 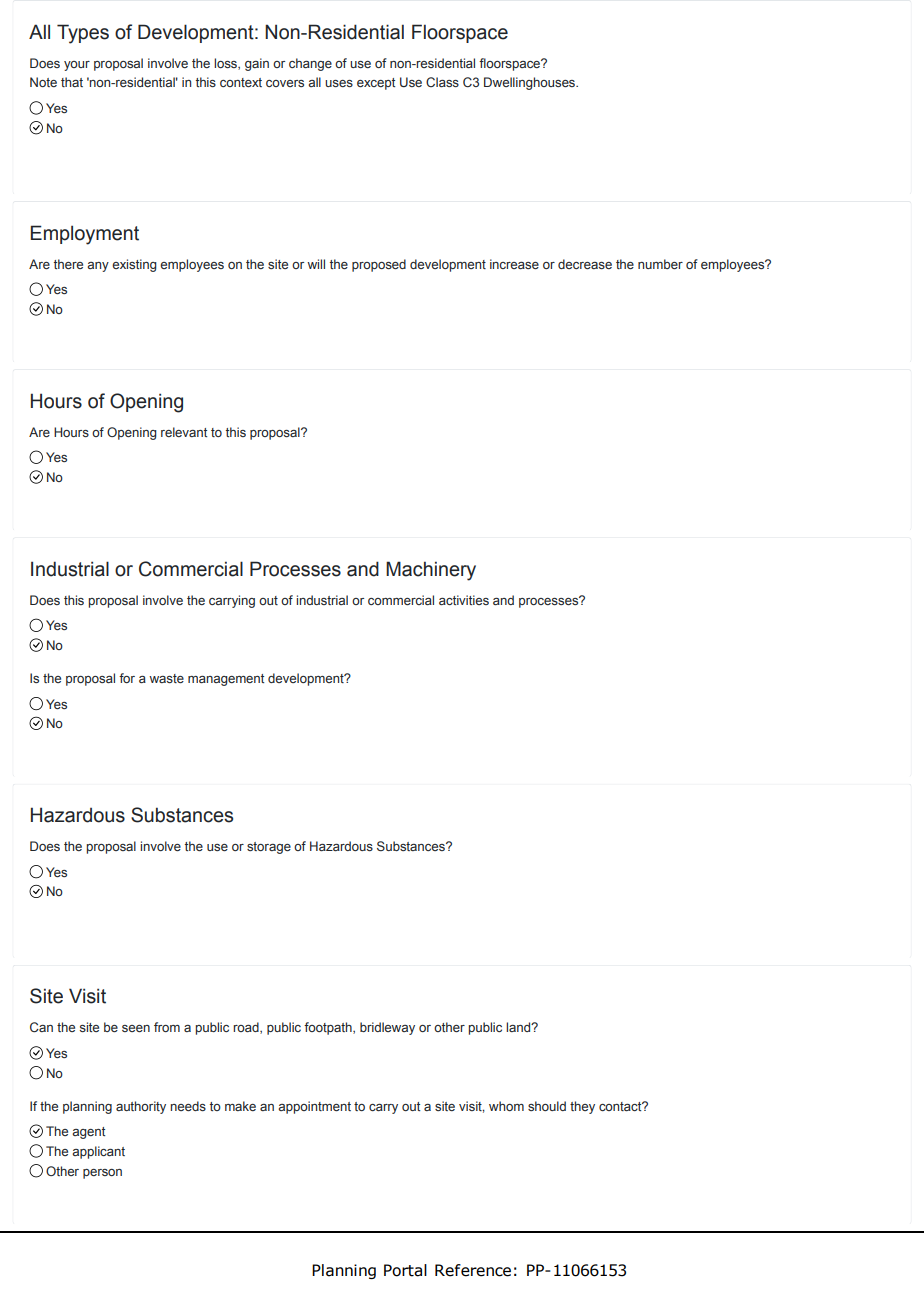 What do you see at coordinates (442, 82) in the document?
I see `Class` at bounding box center [442, 82].
